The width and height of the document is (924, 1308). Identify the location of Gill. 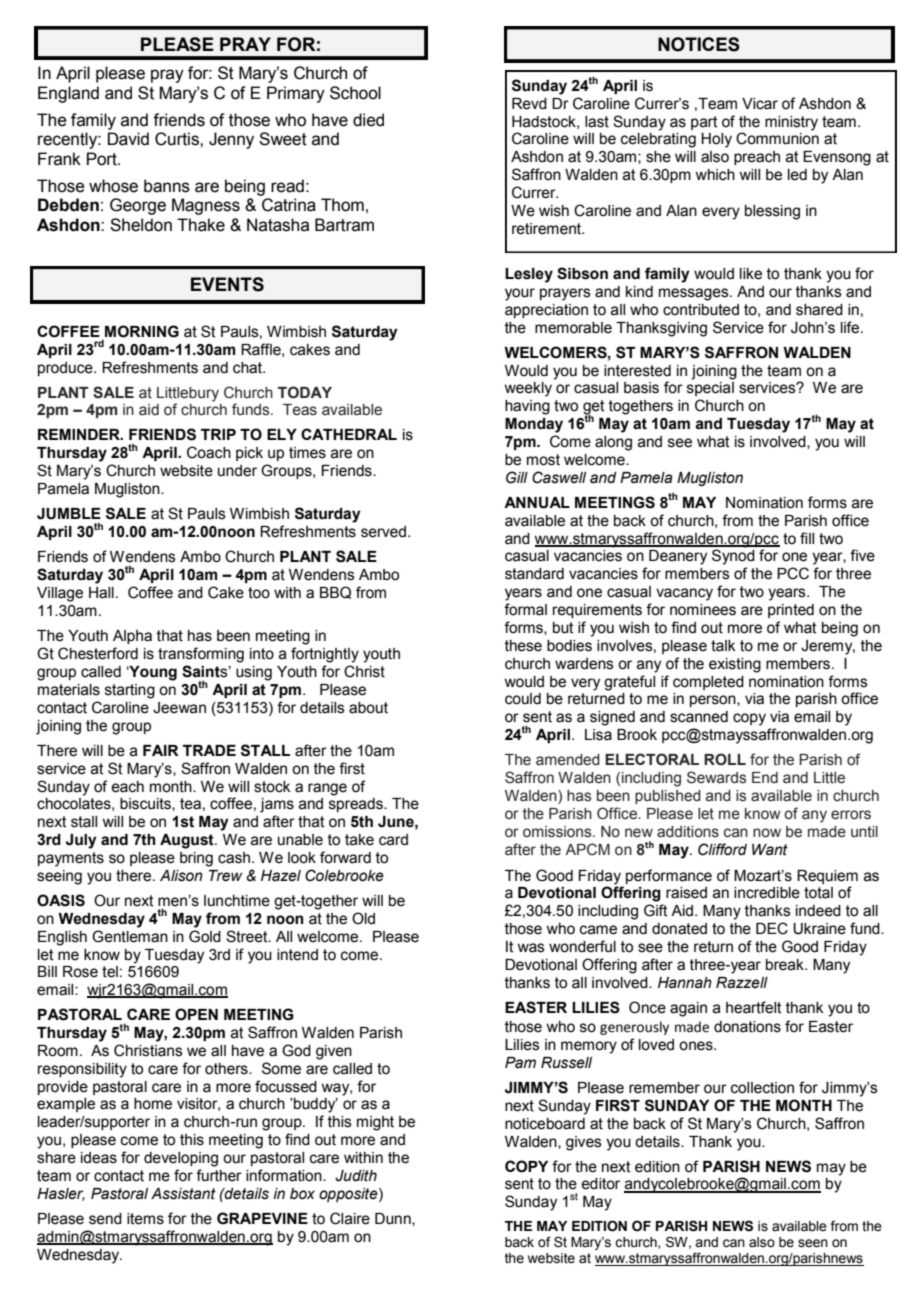
(517, 477).
